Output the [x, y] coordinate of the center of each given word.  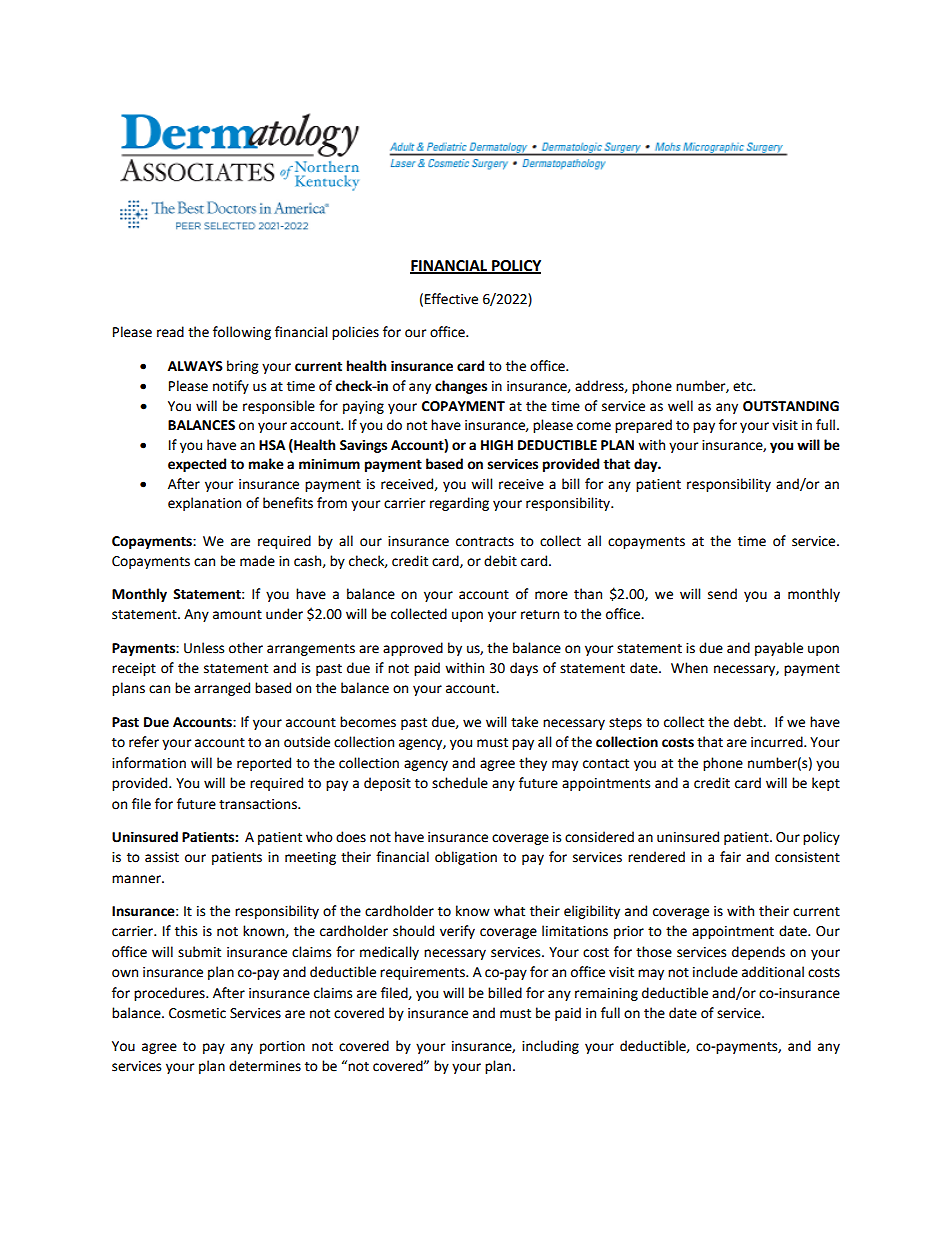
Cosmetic [197, 1013]
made [257, 561]
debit [500, 561]
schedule [460, 783]
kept [826, 784]
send [722, 594]
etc [744, 387]
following [242, 333]
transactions [259, 804]
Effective [451, 299]
